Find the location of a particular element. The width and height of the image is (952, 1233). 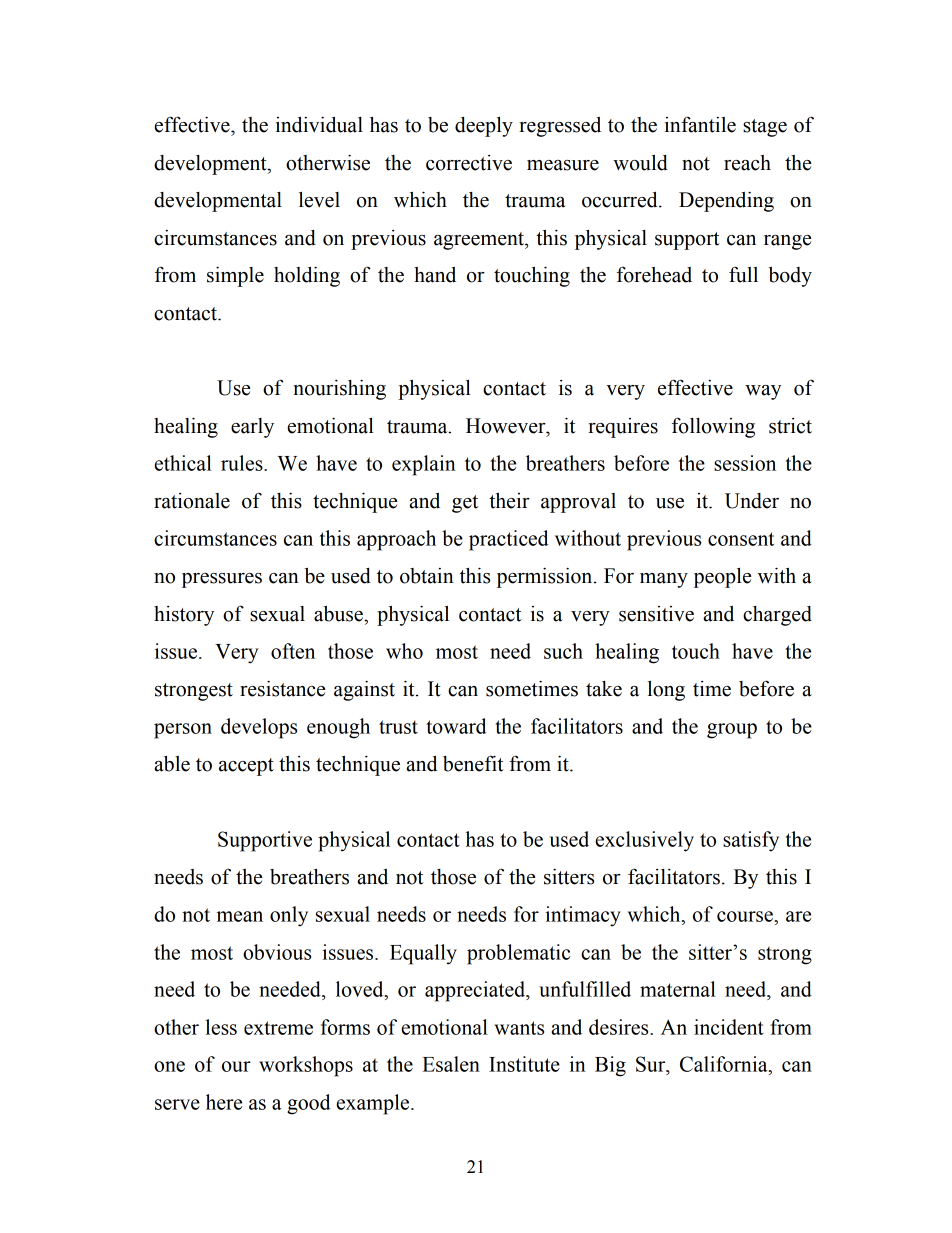

session is located at coordinates (745, 463).
